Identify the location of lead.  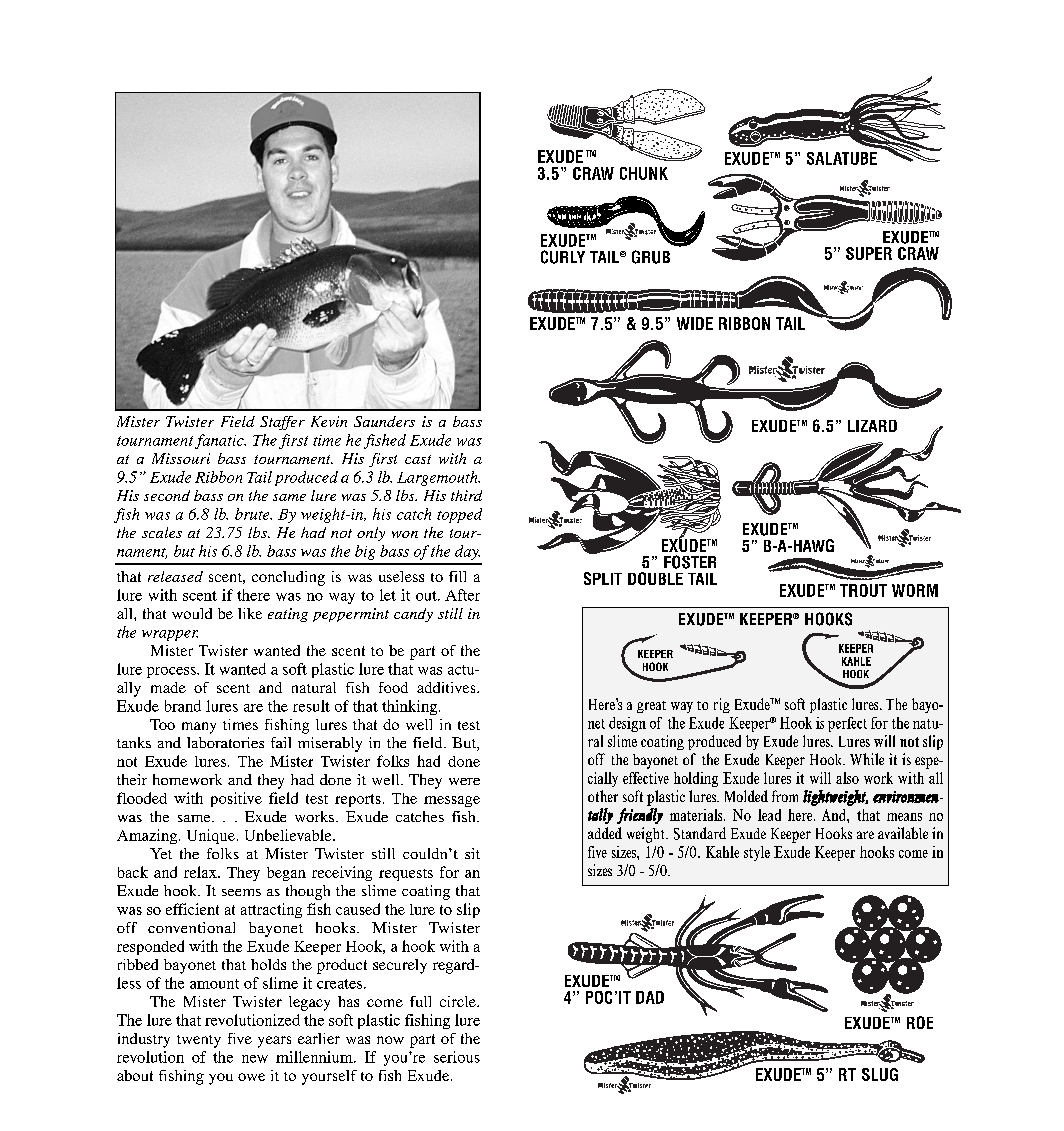
(769, 815).
